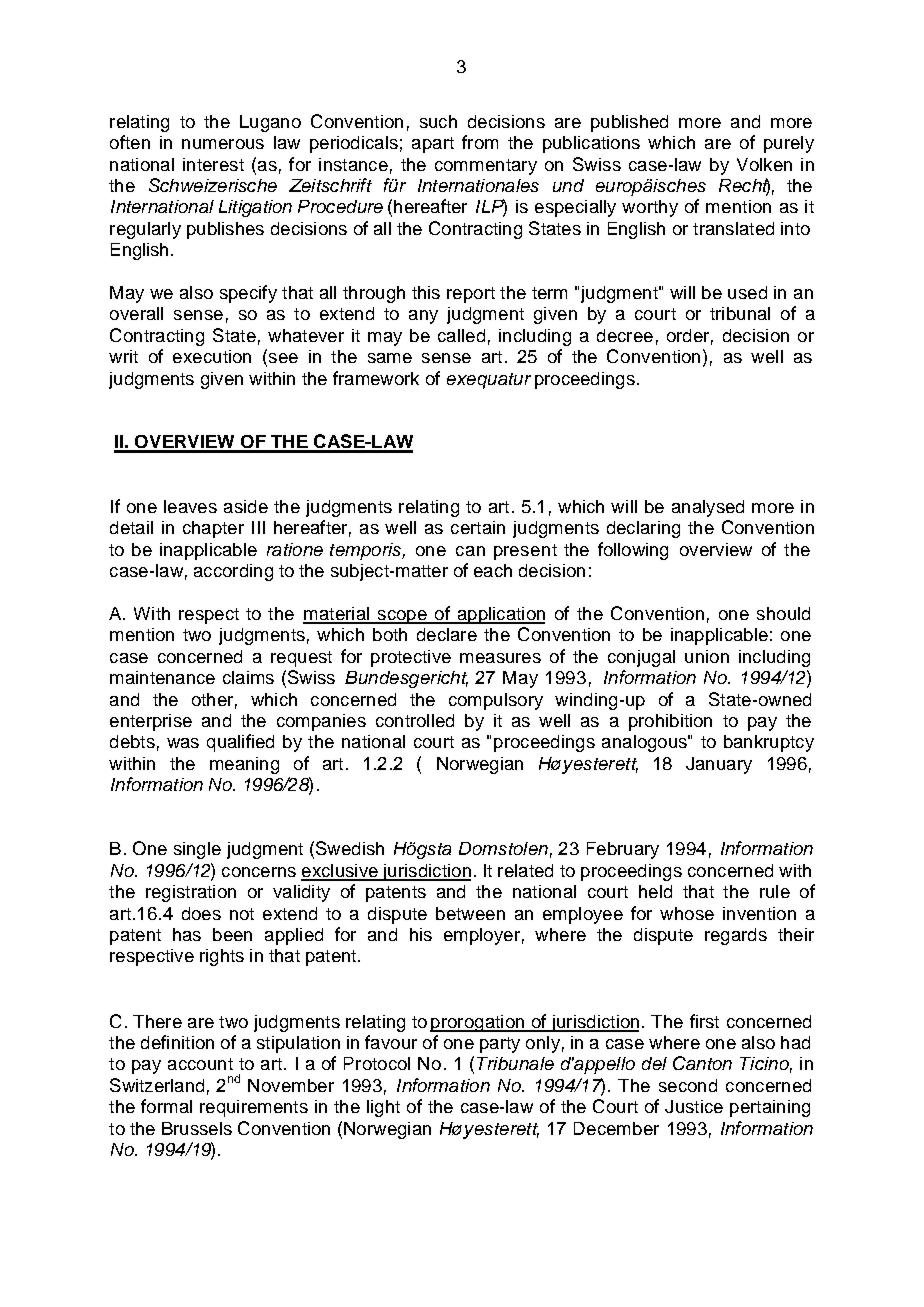 This image has width=924, height=1307. What do you see at coordinates (213, 164) in the image?
I see `interest` at bounding box center [213, 164].
